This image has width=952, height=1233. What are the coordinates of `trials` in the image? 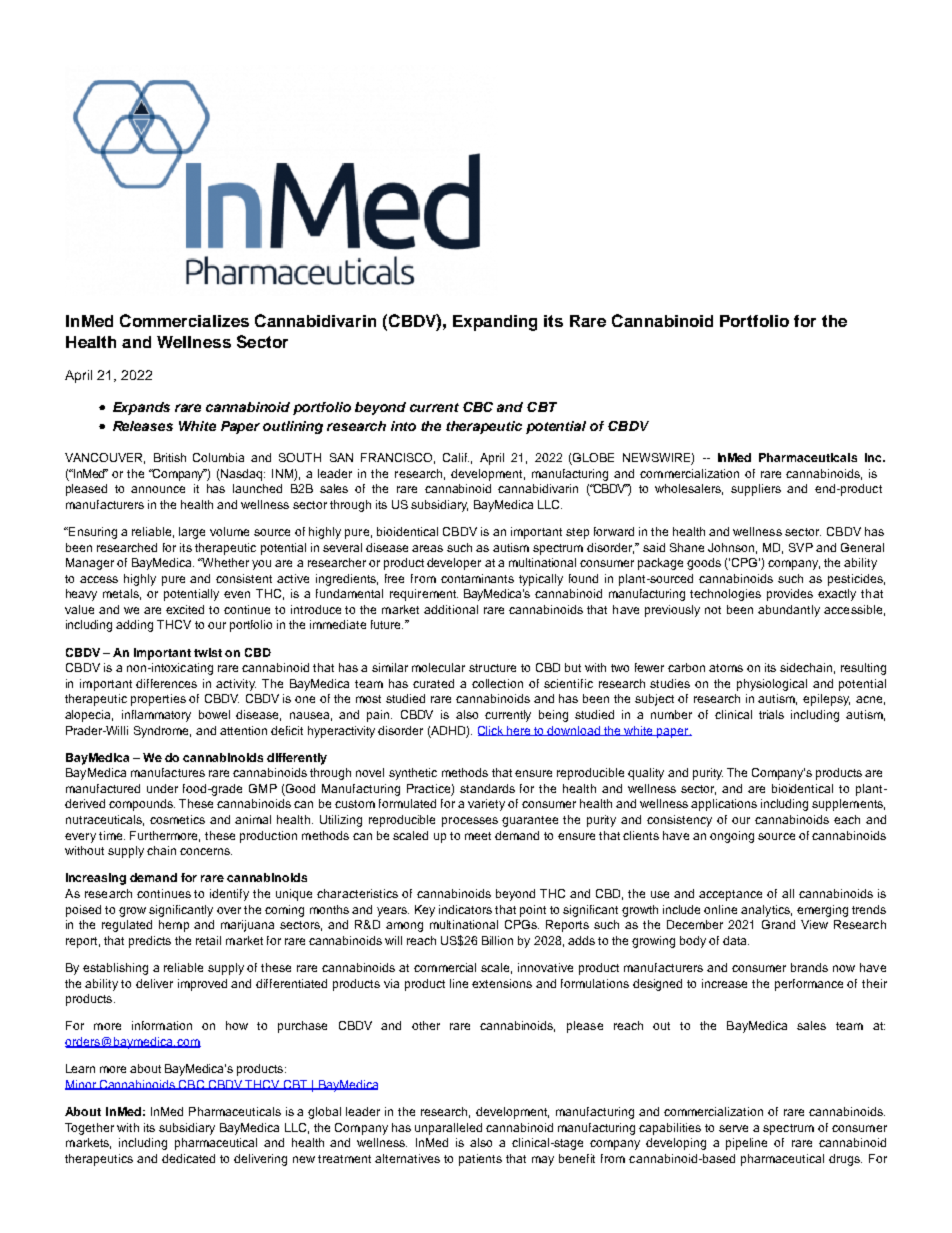 It's located at (771, 714).
